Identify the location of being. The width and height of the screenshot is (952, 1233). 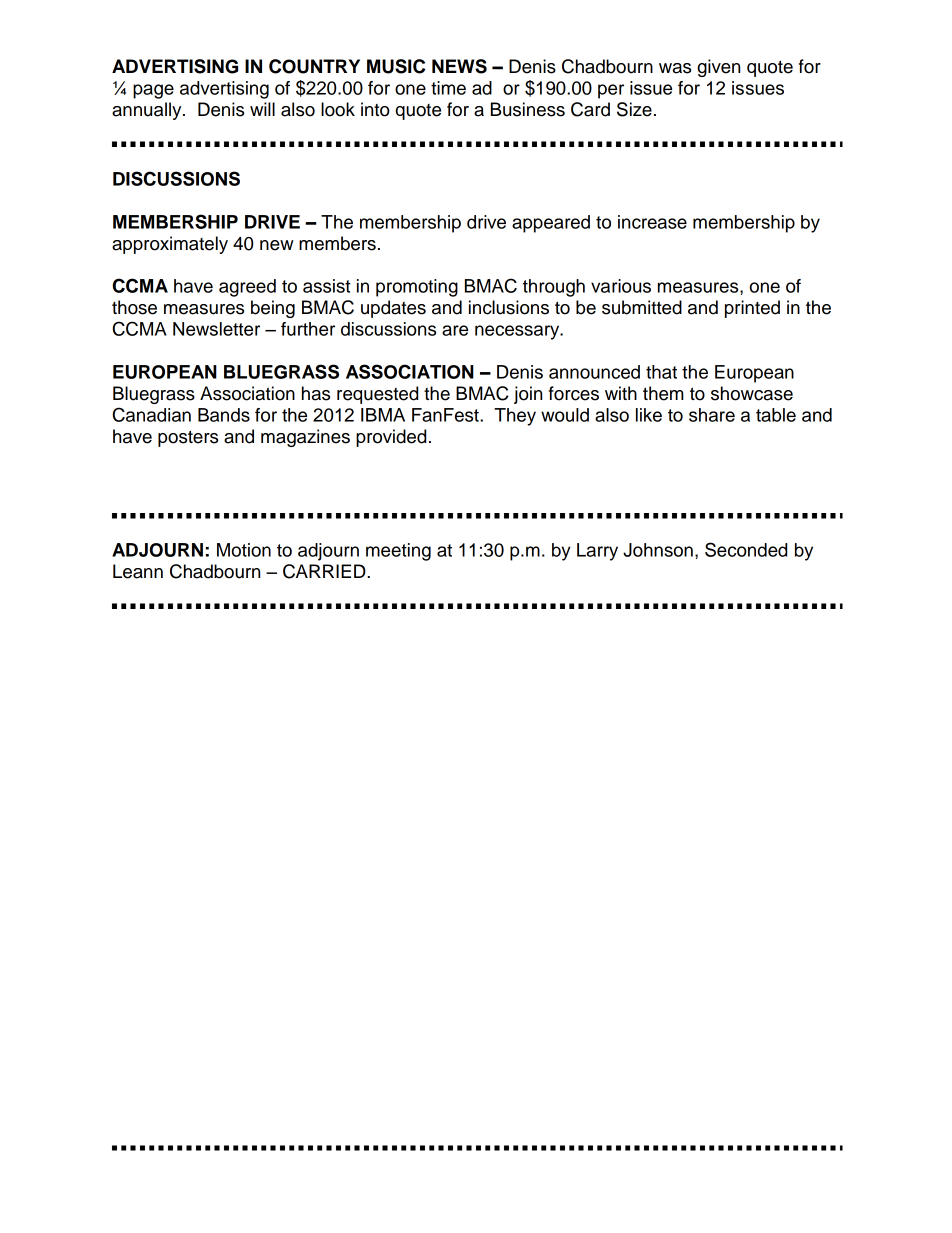
(273, 309).
